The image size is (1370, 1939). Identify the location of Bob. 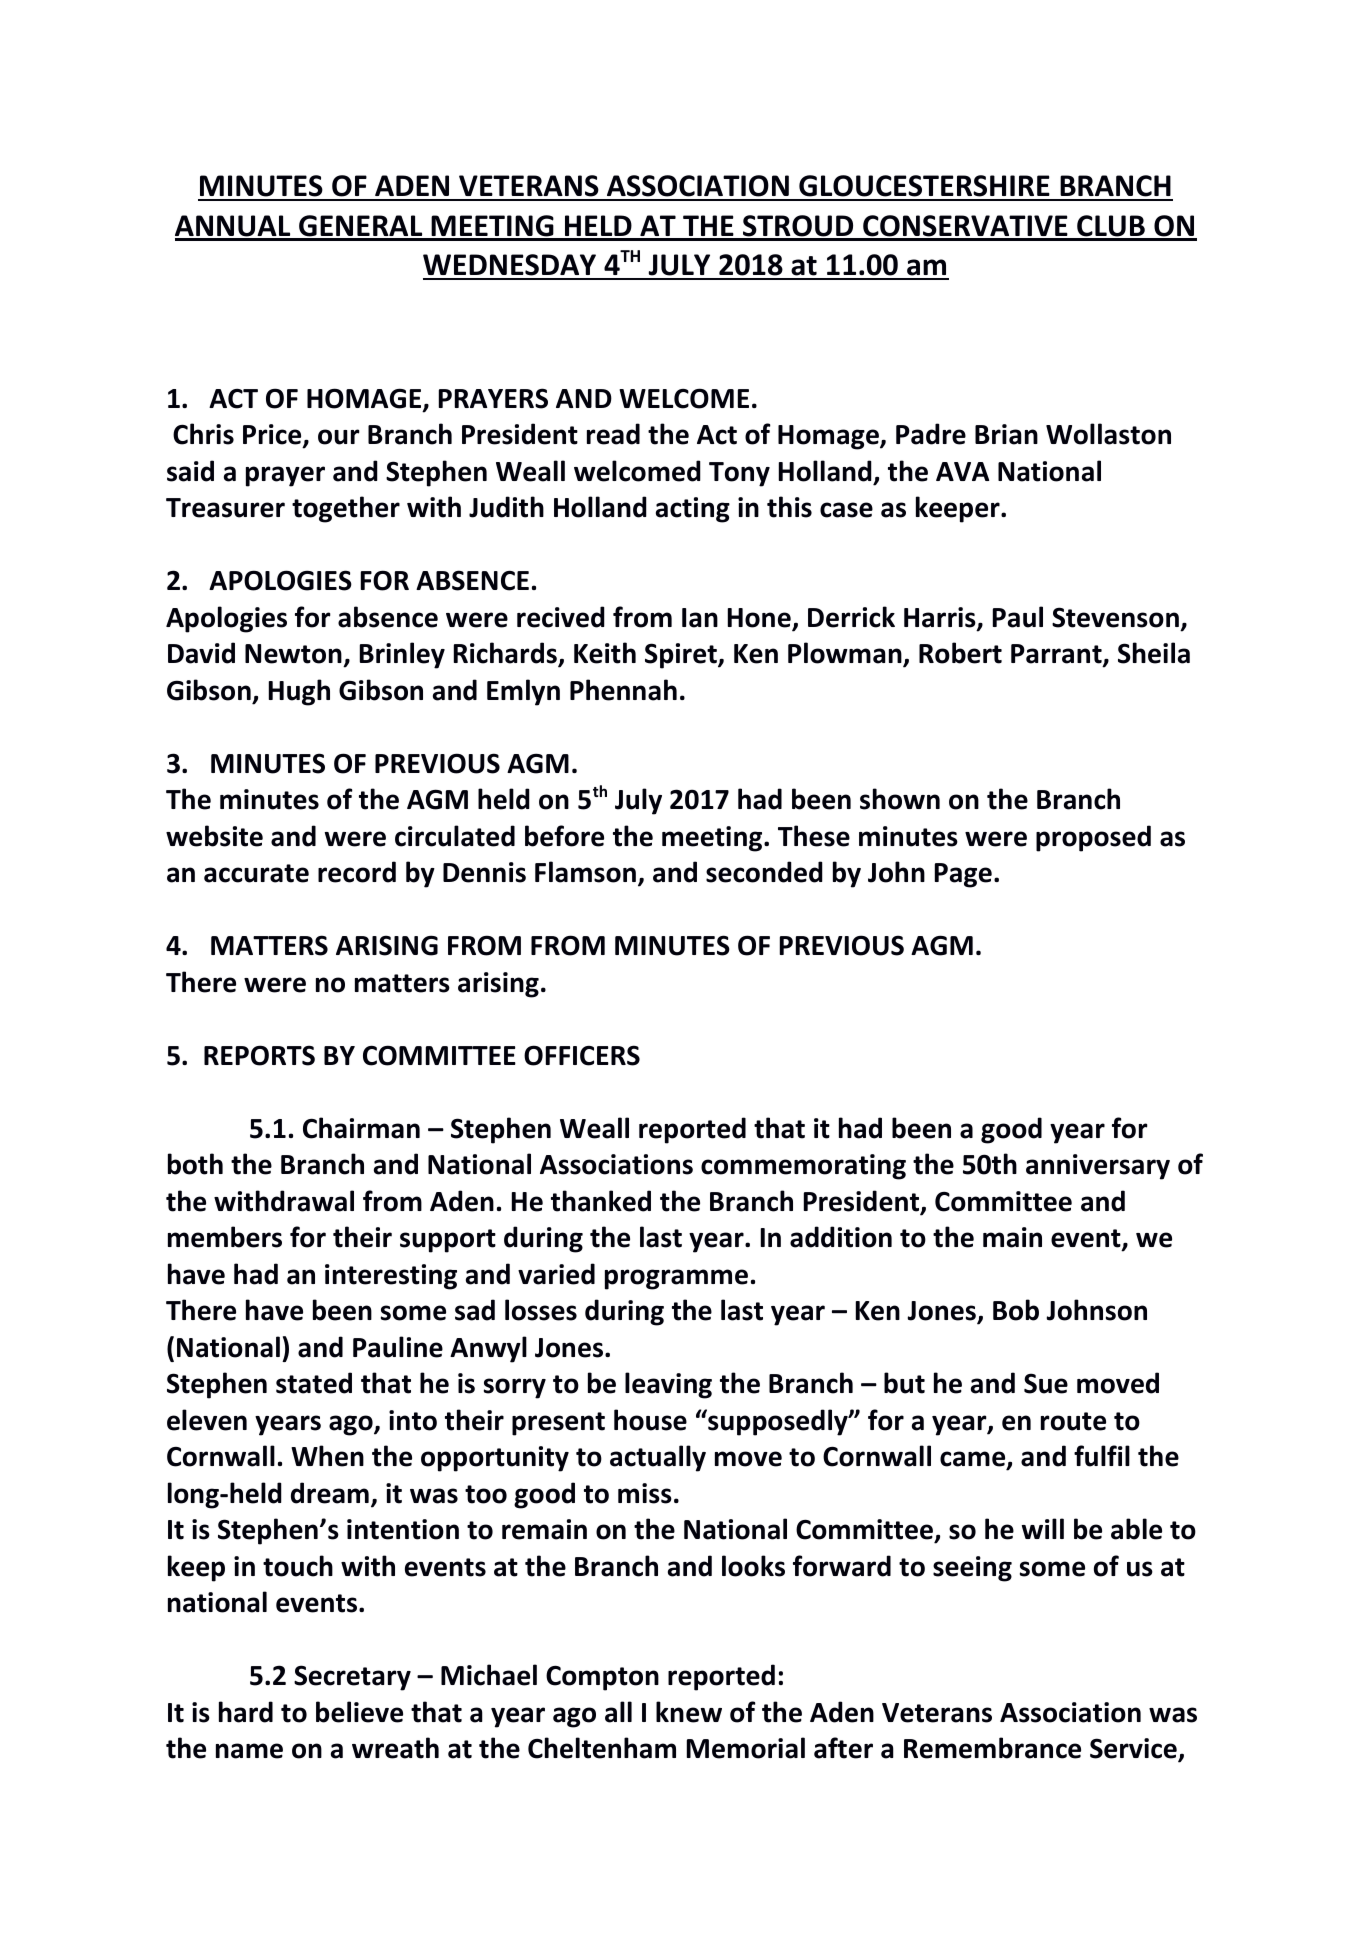
(1016, 1310).
